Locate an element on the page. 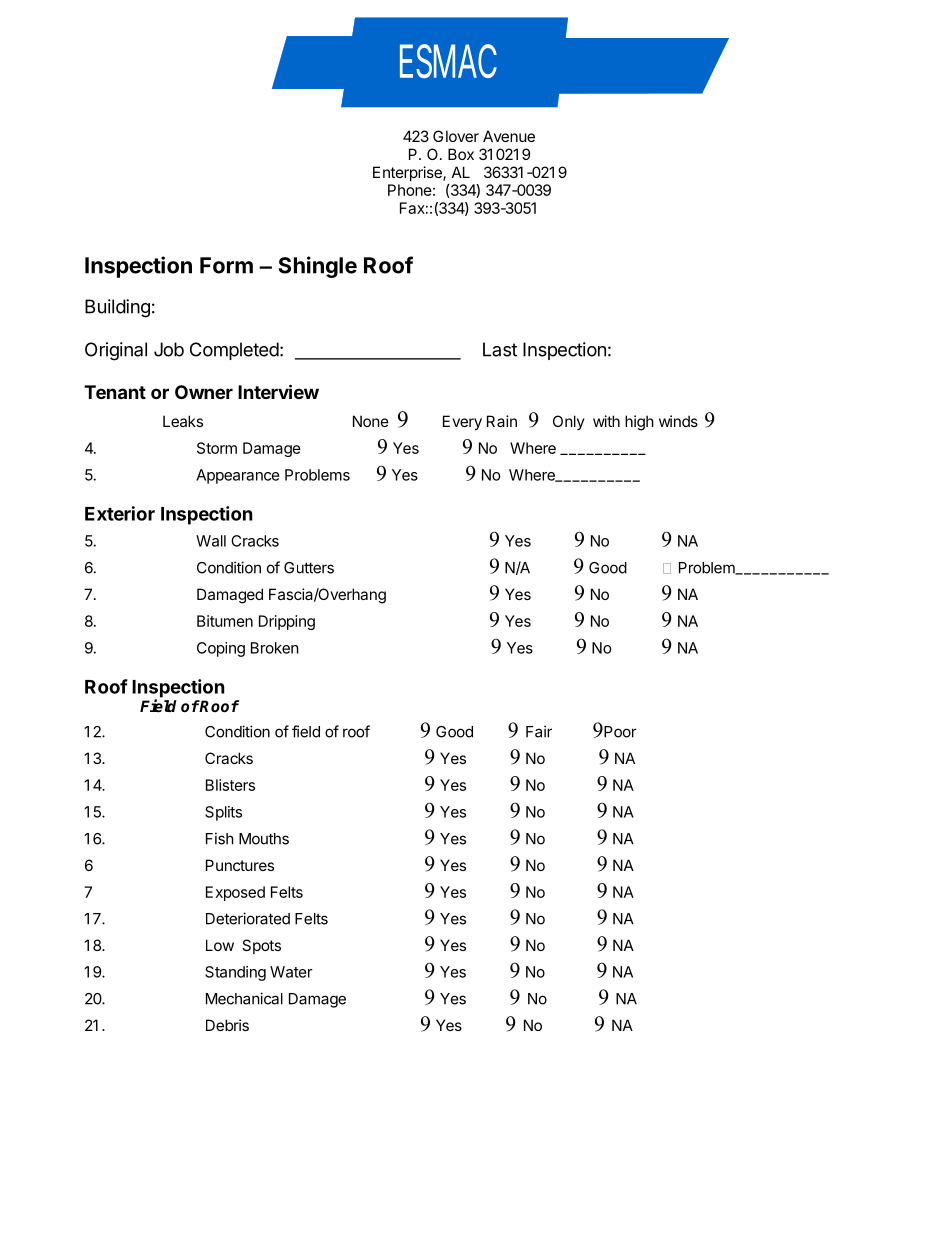 The width and height of the page is (952, 1233). Spots is located at coordinates (261, 946).
